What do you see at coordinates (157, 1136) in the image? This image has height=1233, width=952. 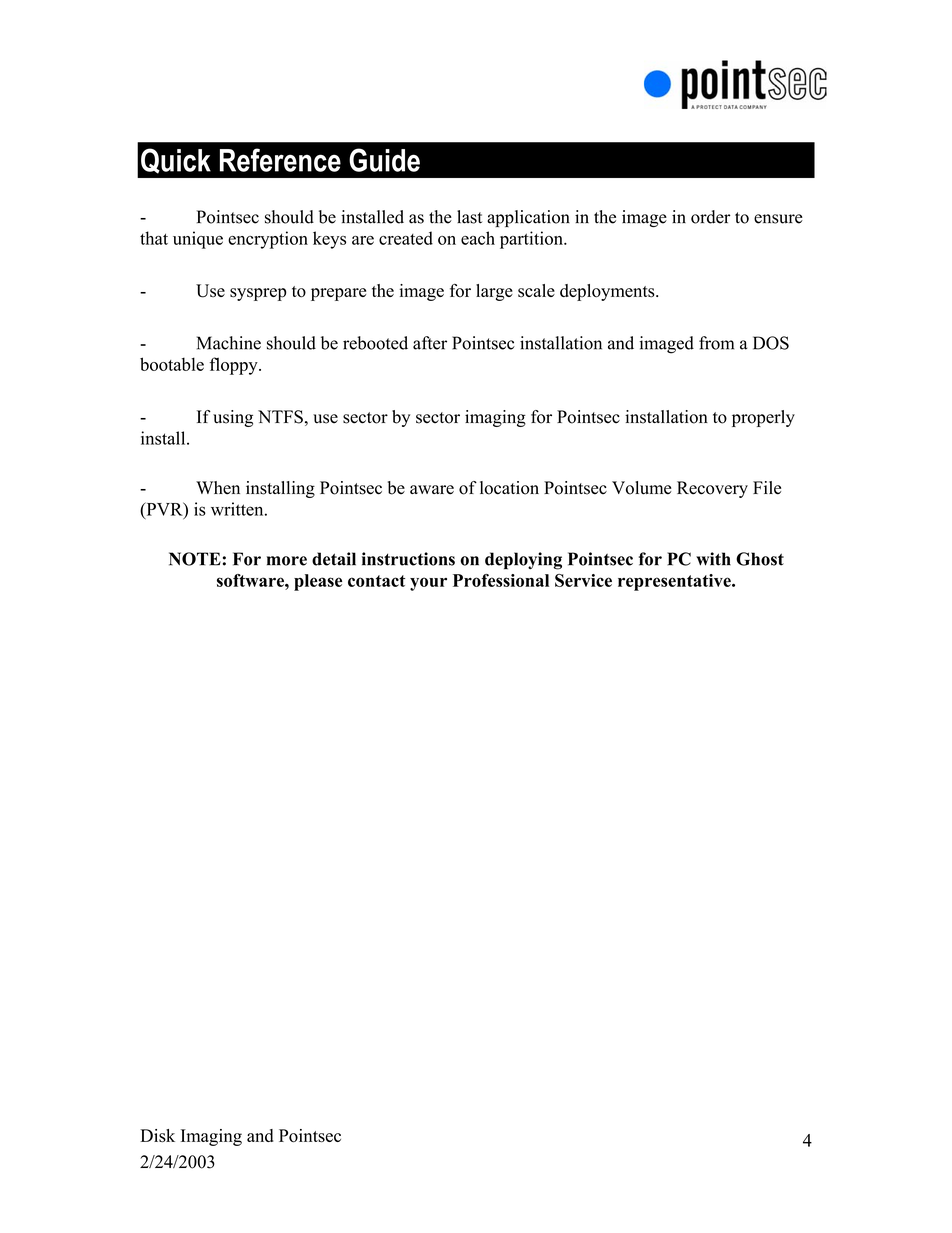 I see `Disk` at bounding box center [157, 1136].
